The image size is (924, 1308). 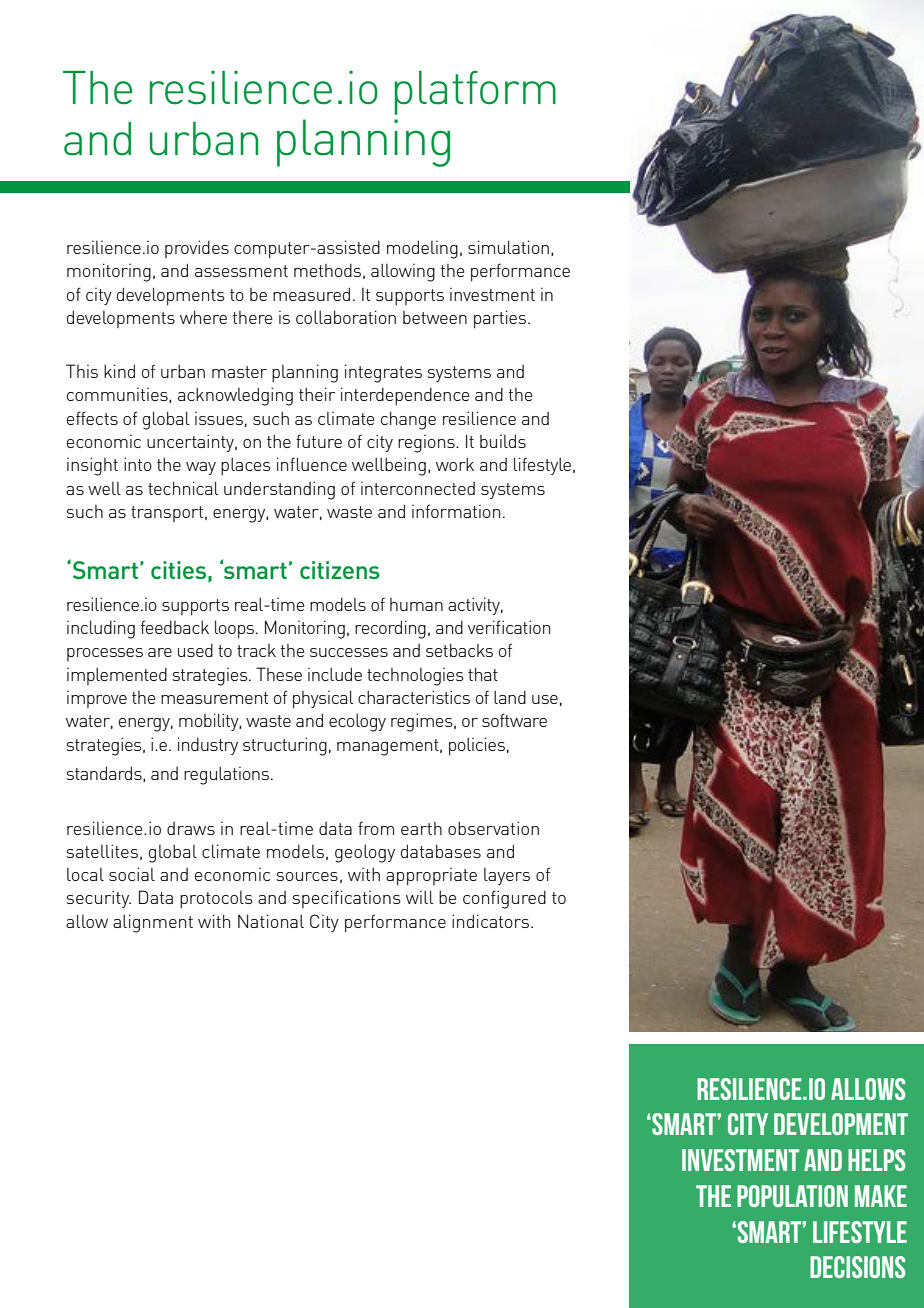 What do you see at coordinates (514, 720) in the screenshot?
I see `software` at bounding box center [514, 720].
